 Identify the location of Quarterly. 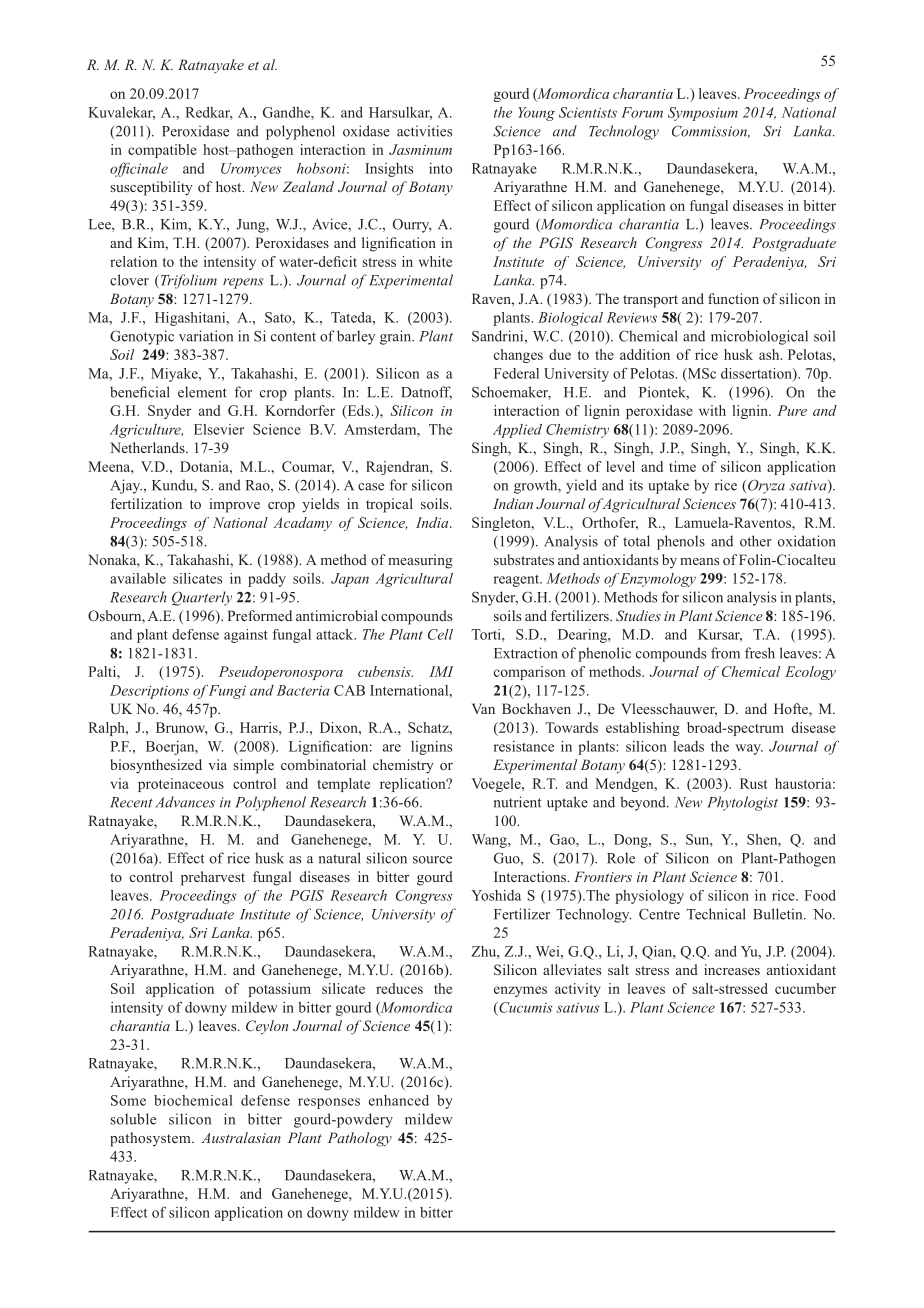
(202, 598).
